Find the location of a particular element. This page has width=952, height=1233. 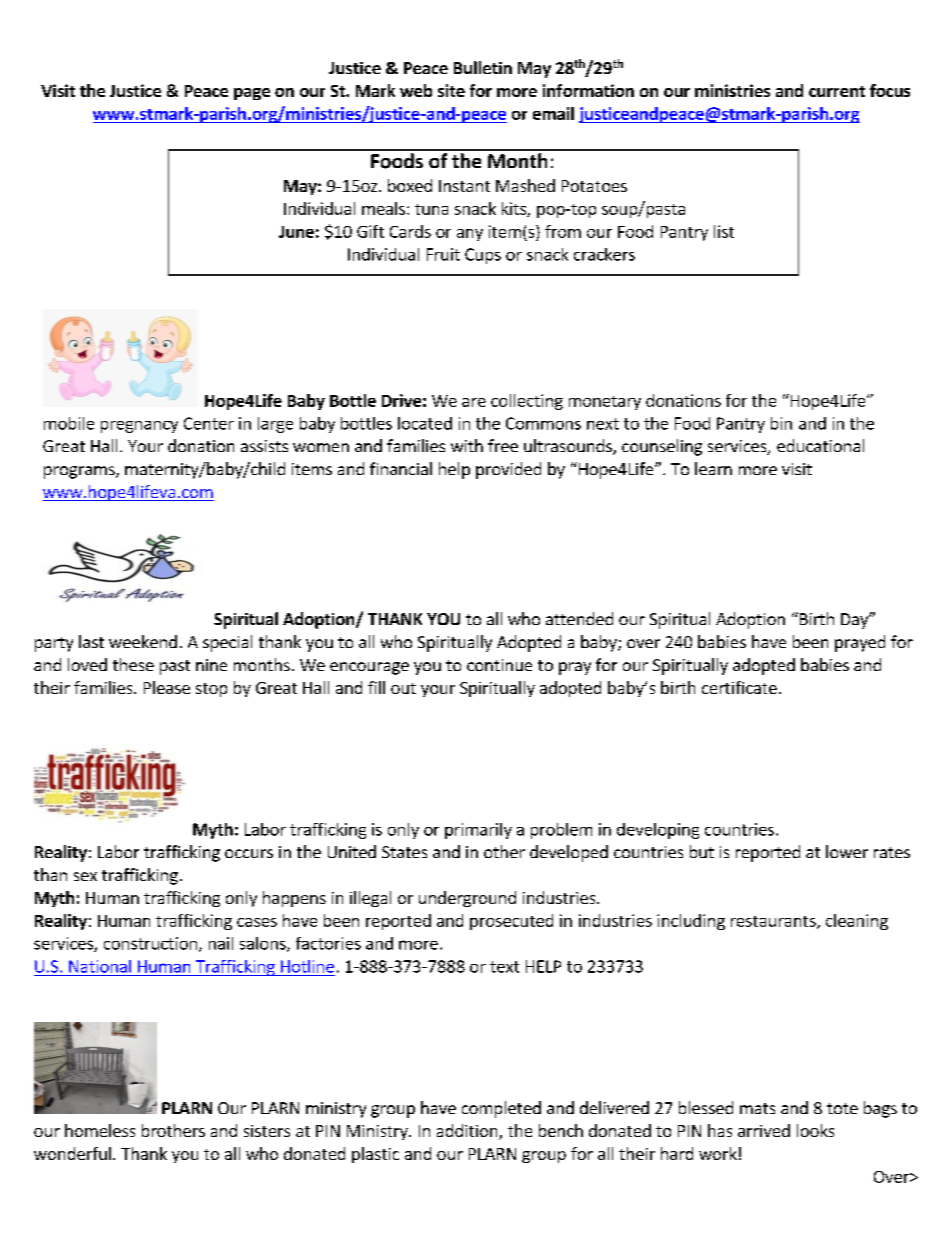

certificate is located at coordinates (739, 687).
